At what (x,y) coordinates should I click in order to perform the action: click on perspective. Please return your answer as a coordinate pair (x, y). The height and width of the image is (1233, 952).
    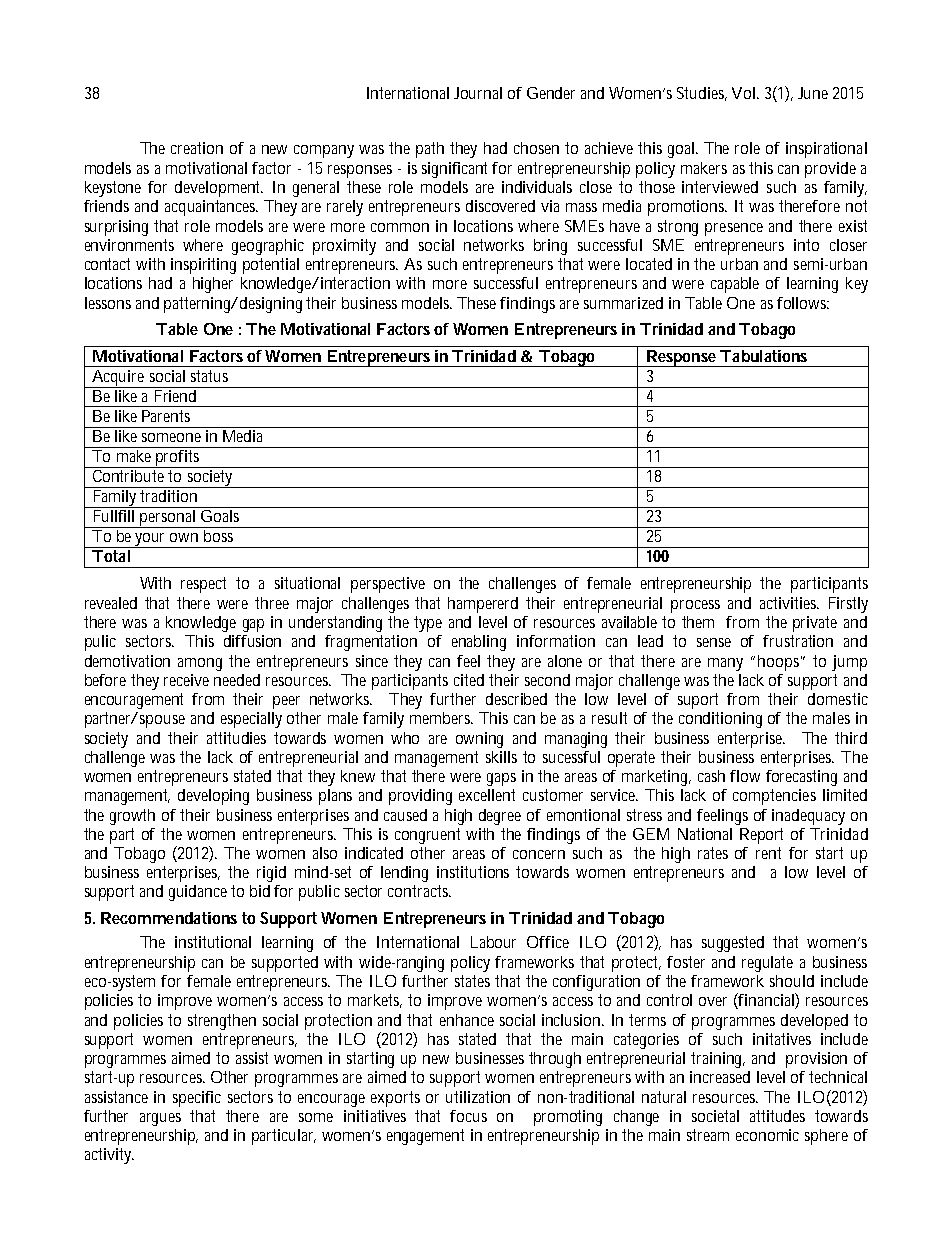
    Looking at the image, I should click on (388, 585).
